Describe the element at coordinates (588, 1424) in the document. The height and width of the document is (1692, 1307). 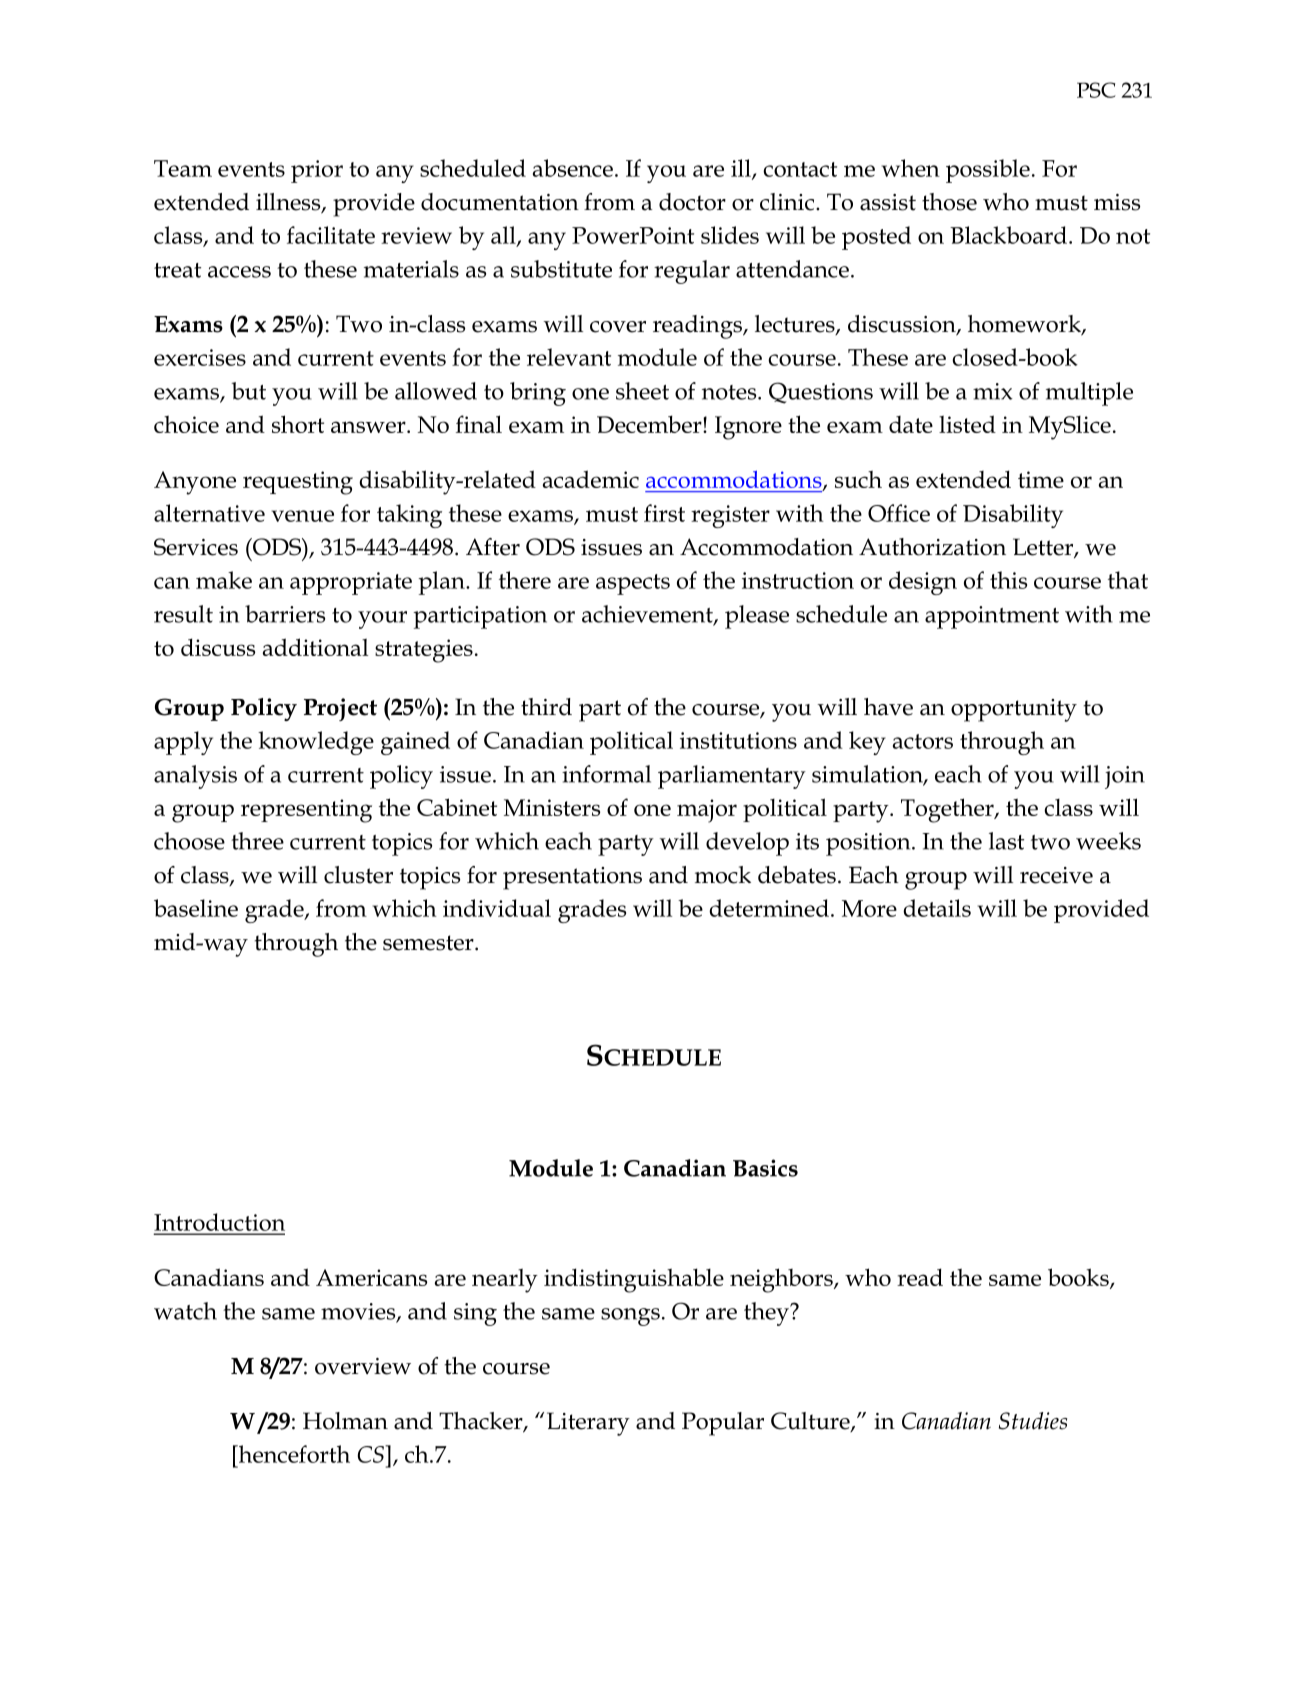
I see `Literary` at that location.
